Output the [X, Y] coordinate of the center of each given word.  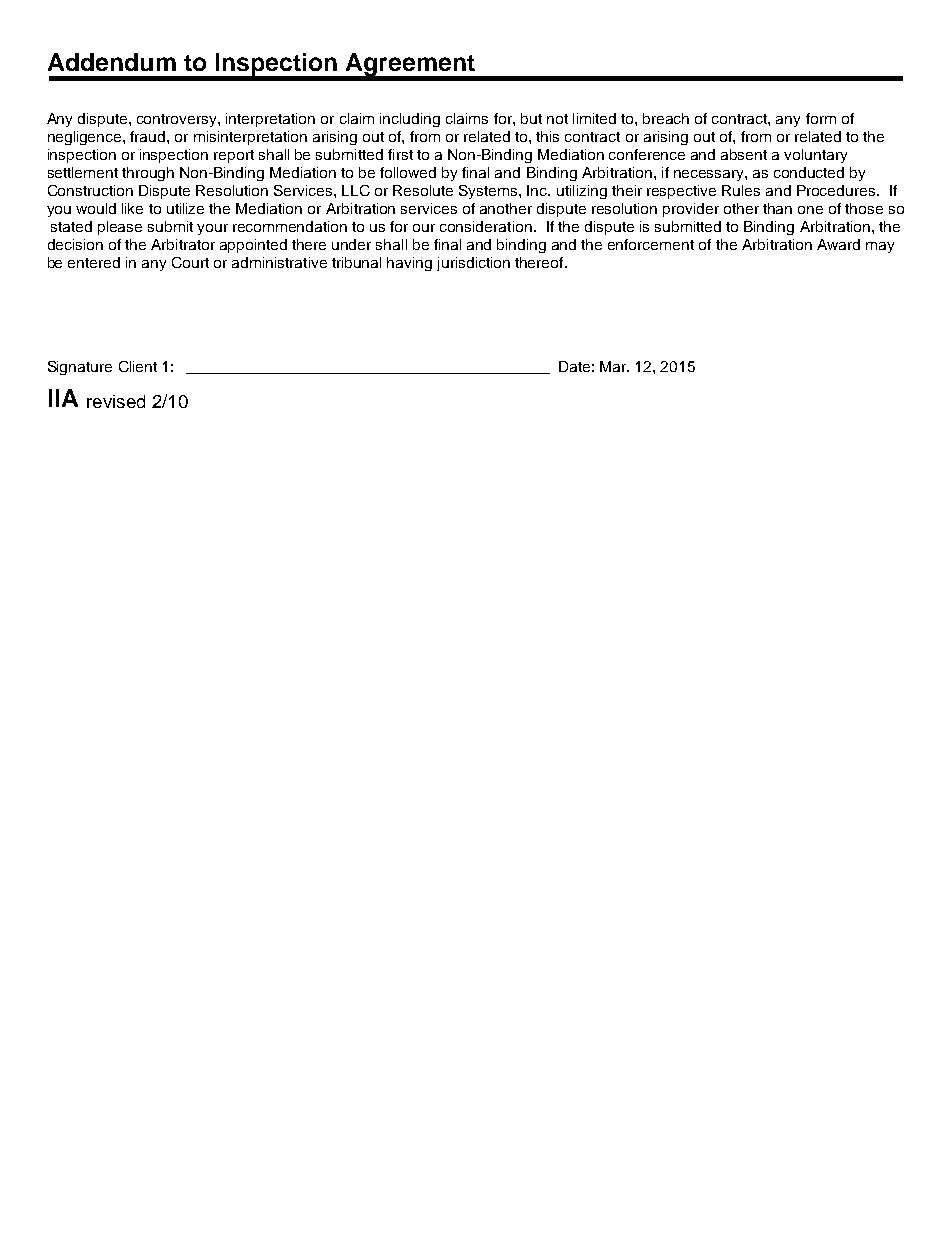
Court [190, 262]
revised [116, 401]
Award [838, 244]
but [531, 118]
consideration [486, 226]
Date [574, 366]
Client [138, 366]
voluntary [815, 156]
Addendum [112, 62]
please [120, 228]
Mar [614, 366]
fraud [149, 136]
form [821, 118]
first [400, 154]
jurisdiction [473, 264]
